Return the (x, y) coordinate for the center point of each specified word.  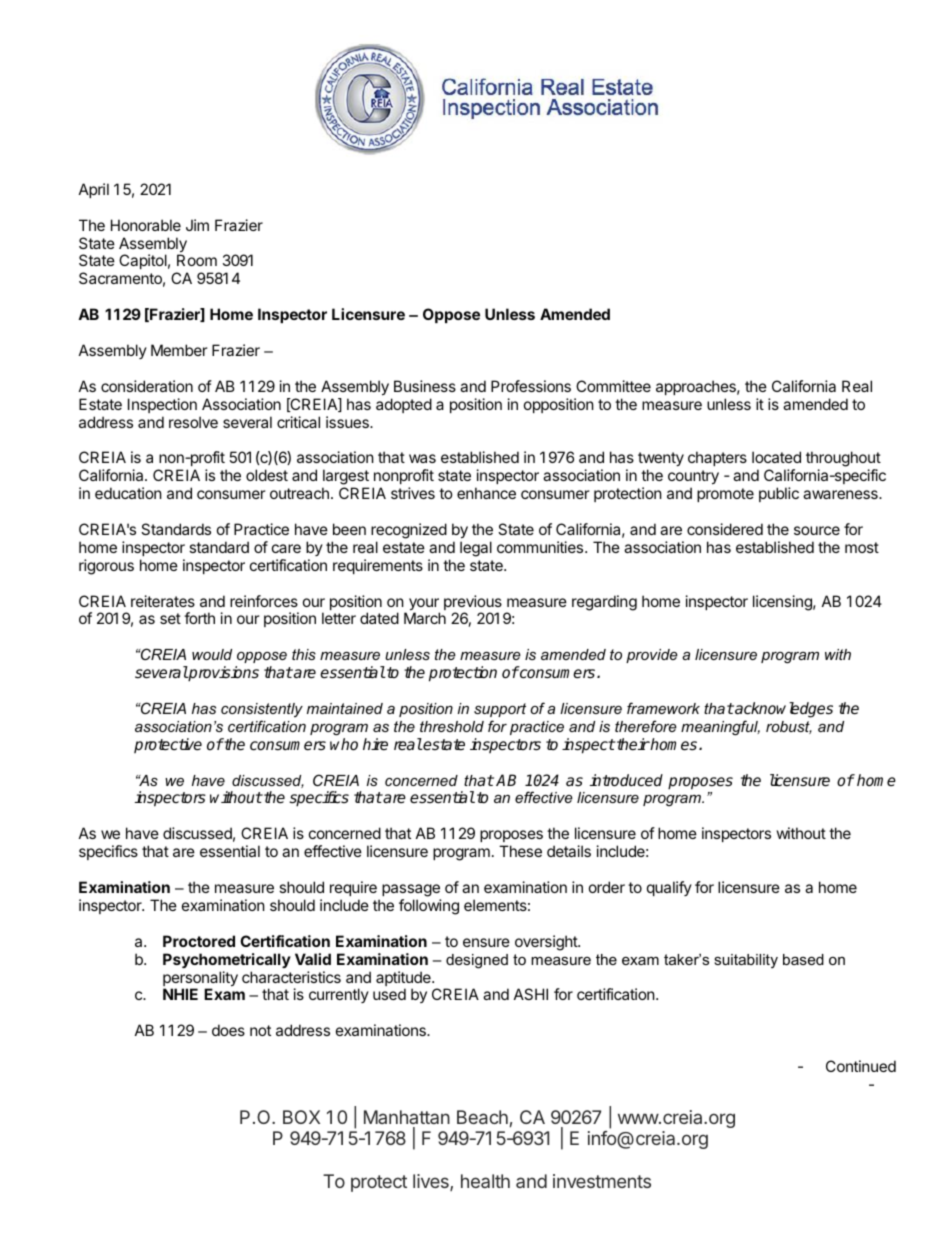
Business (425, 386)
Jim (197, 225)
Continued (861, 1066)
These (520, 851)
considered (725, 529)
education (128, 493)
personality (200, 980)
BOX (301, 1117)
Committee (613, 386)
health (485, 1181)
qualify (669, 888)
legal (476, 549)
